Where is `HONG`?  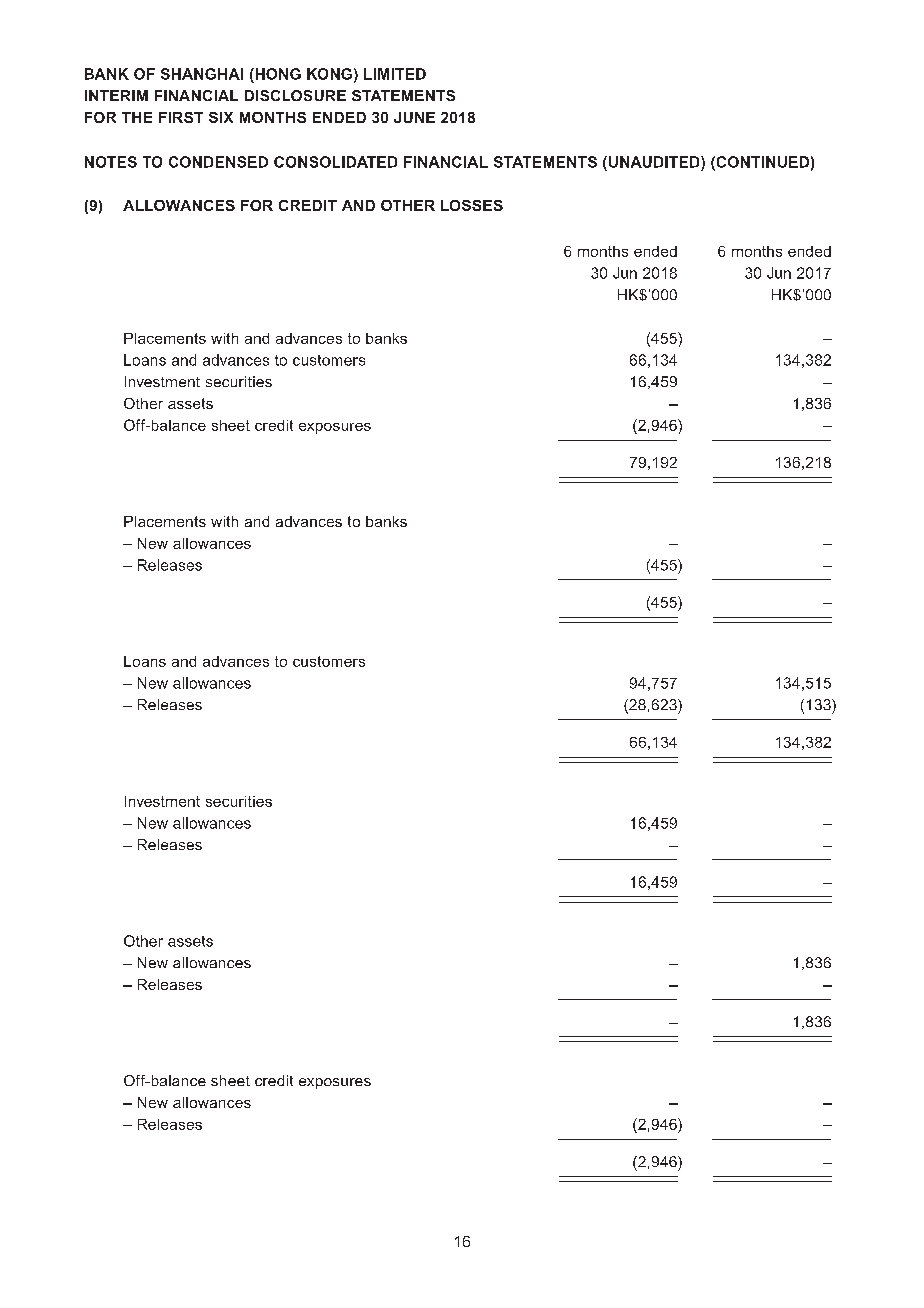
HONG is located at coordinates (277, 74).
